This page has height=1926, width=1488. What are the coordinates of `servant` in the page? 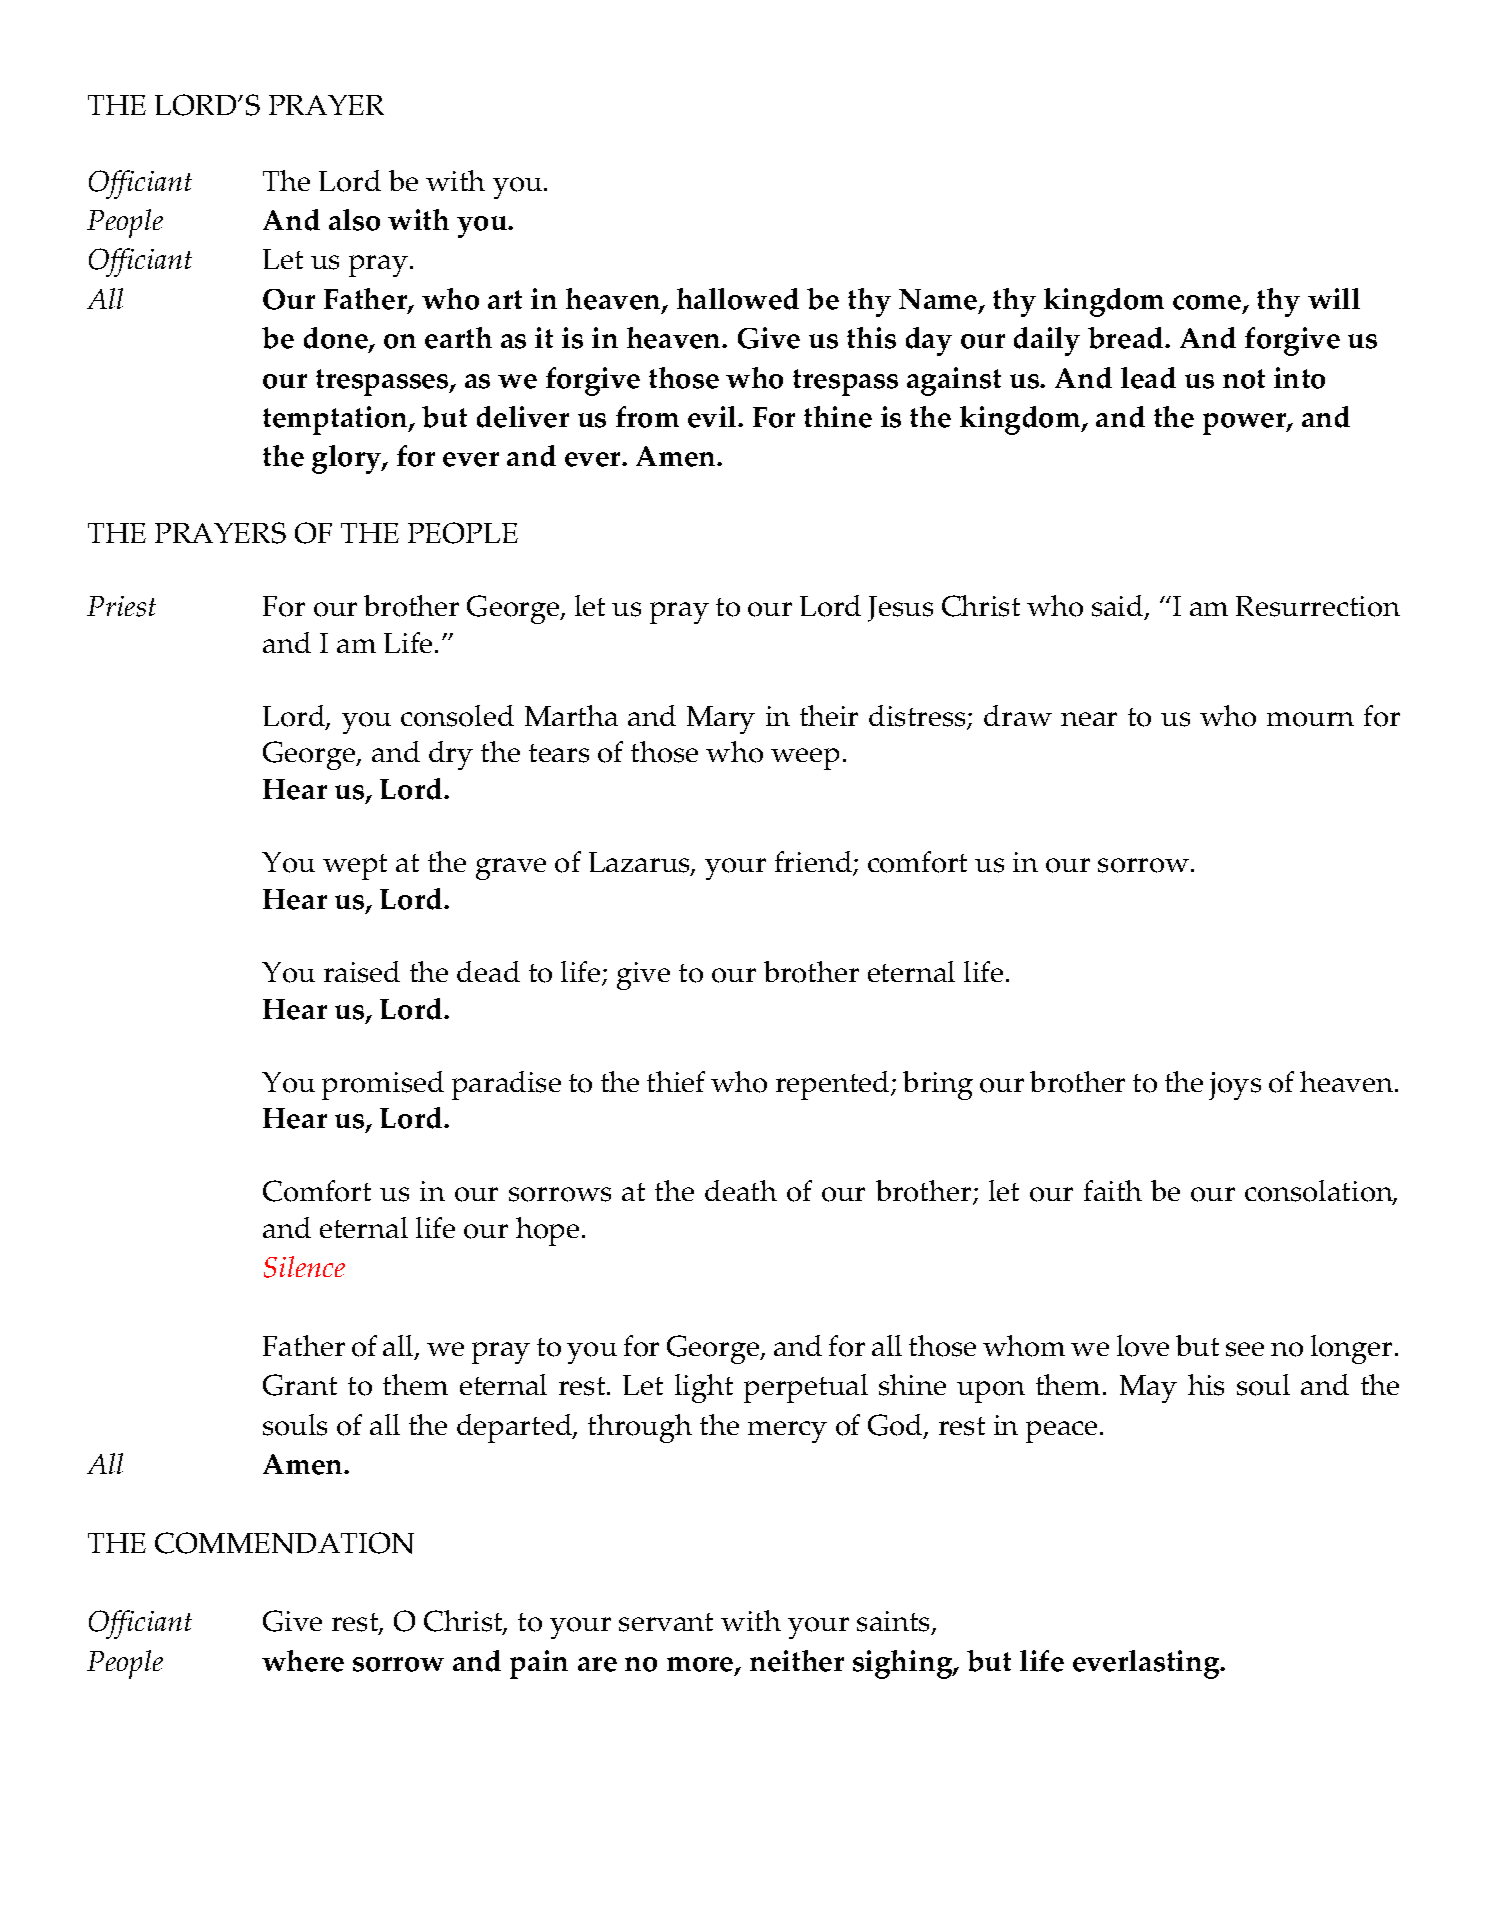 It's located at (666, 1622).
